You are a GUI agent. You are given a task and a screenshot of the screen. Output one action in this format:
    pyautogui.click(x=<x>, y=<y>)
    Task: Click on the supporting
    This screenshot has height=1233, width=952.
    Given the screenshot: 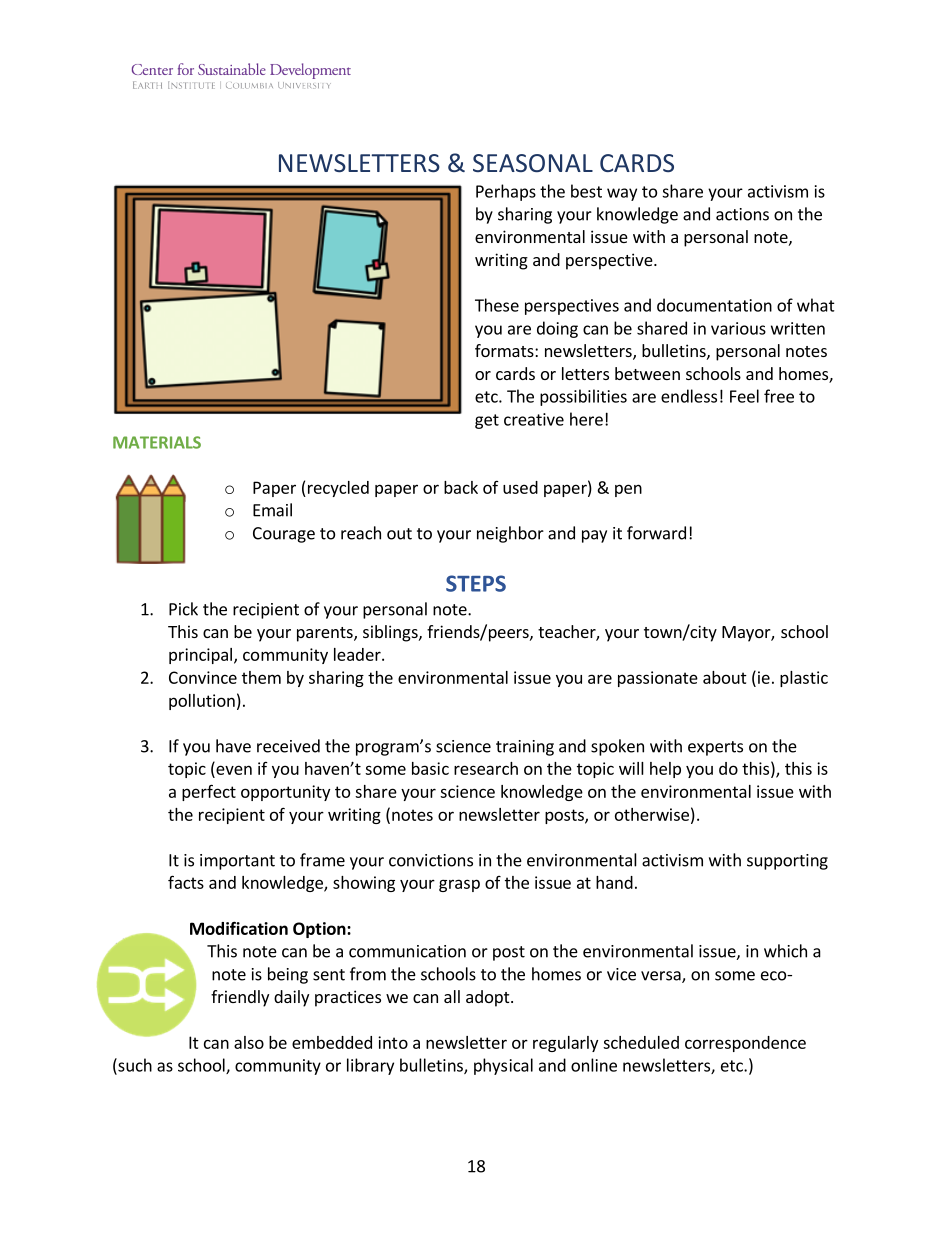 What is the action you would take?
    pyautogui.click(x=787, y=862)
